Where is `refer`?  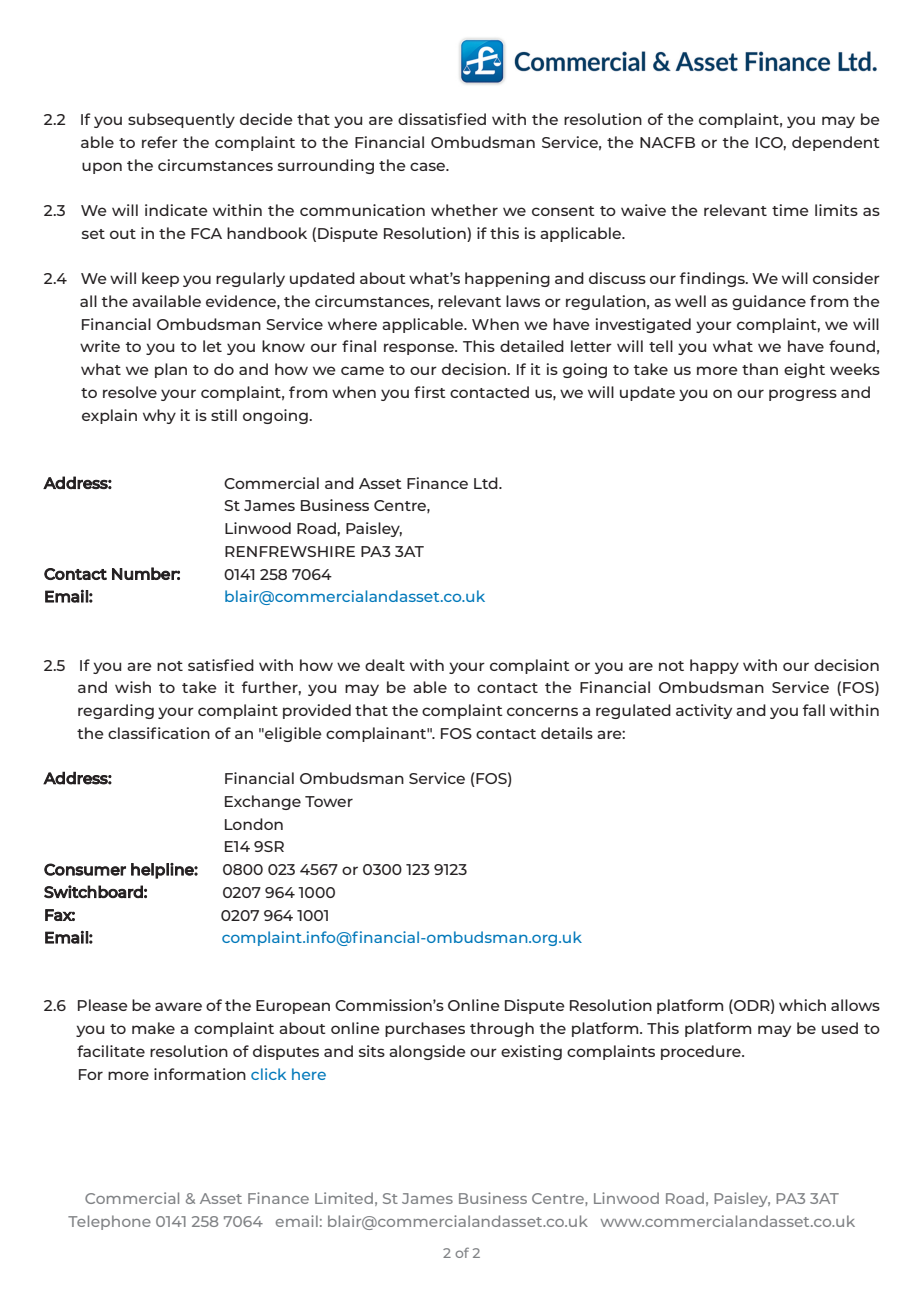
refer is located at coordinates (160, 142).
